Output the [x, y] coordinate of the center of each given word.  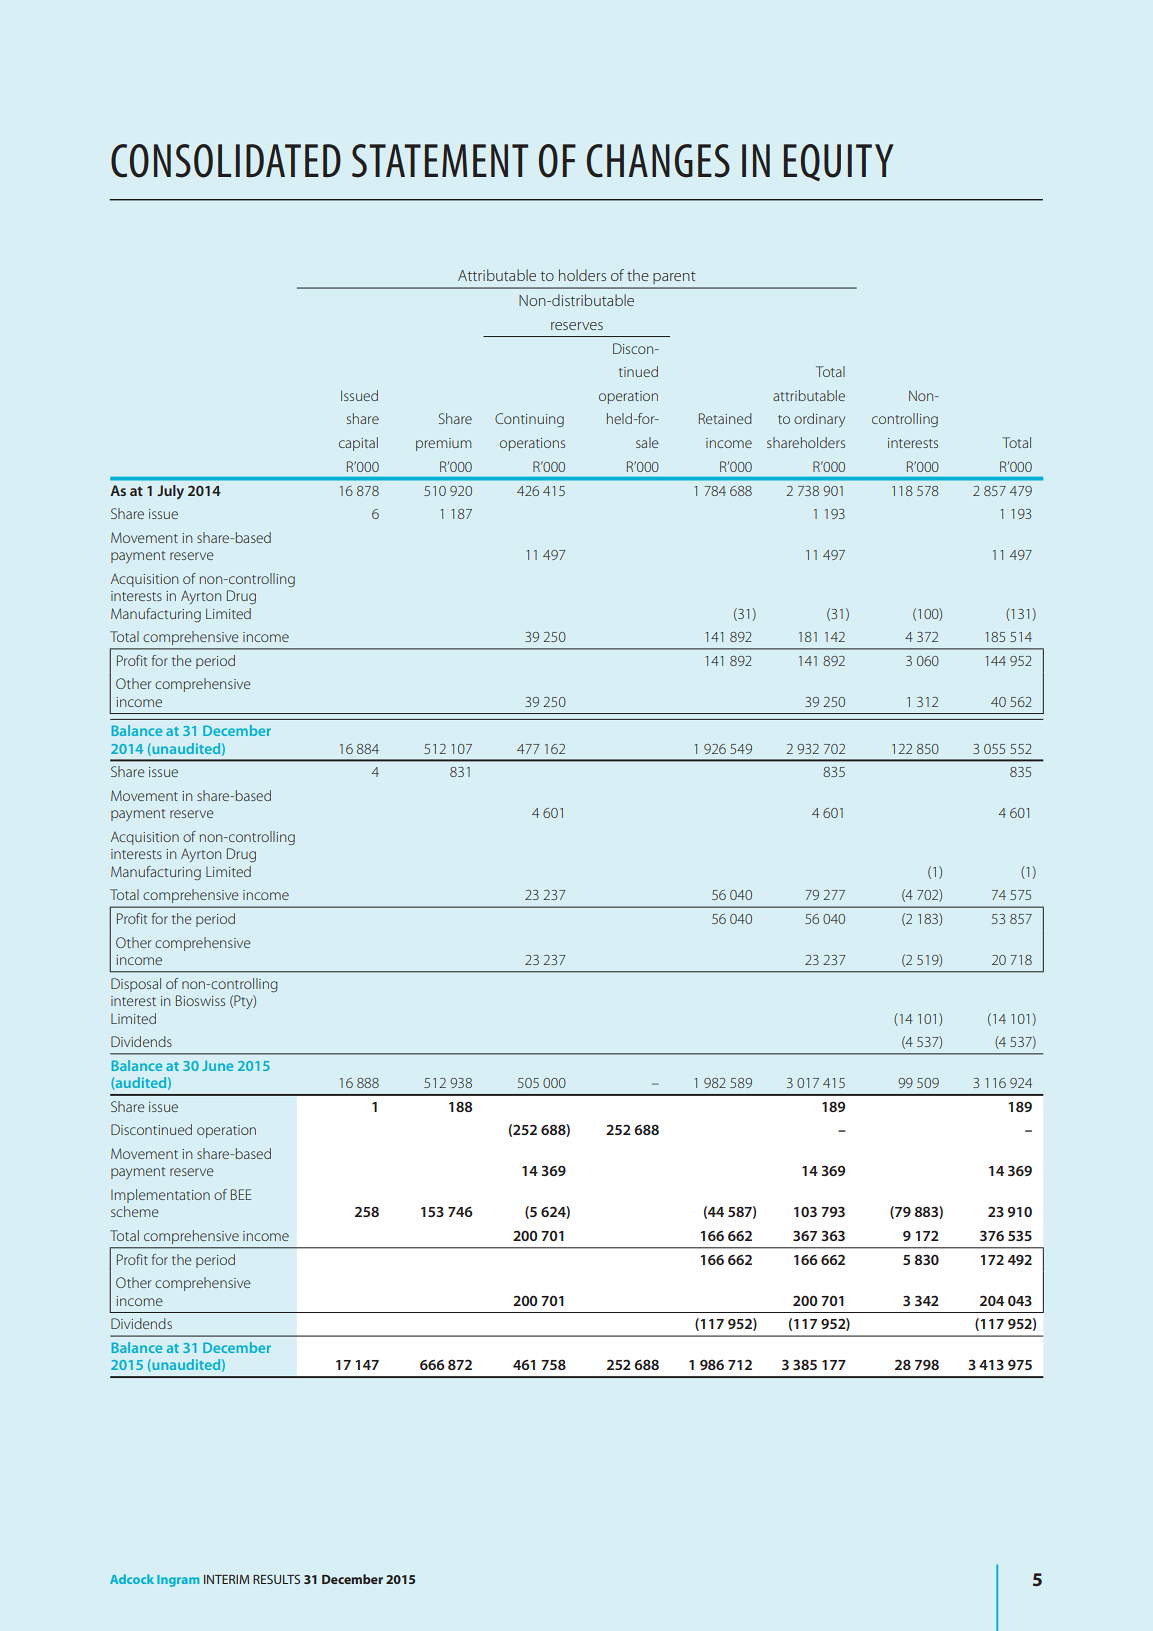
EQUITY [839, 162]
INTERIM [226, 1579]
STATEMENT [440, 161]
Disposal [136, 985]
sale [647, 442]
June [217, 1066]
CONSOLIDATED [226, 161]
